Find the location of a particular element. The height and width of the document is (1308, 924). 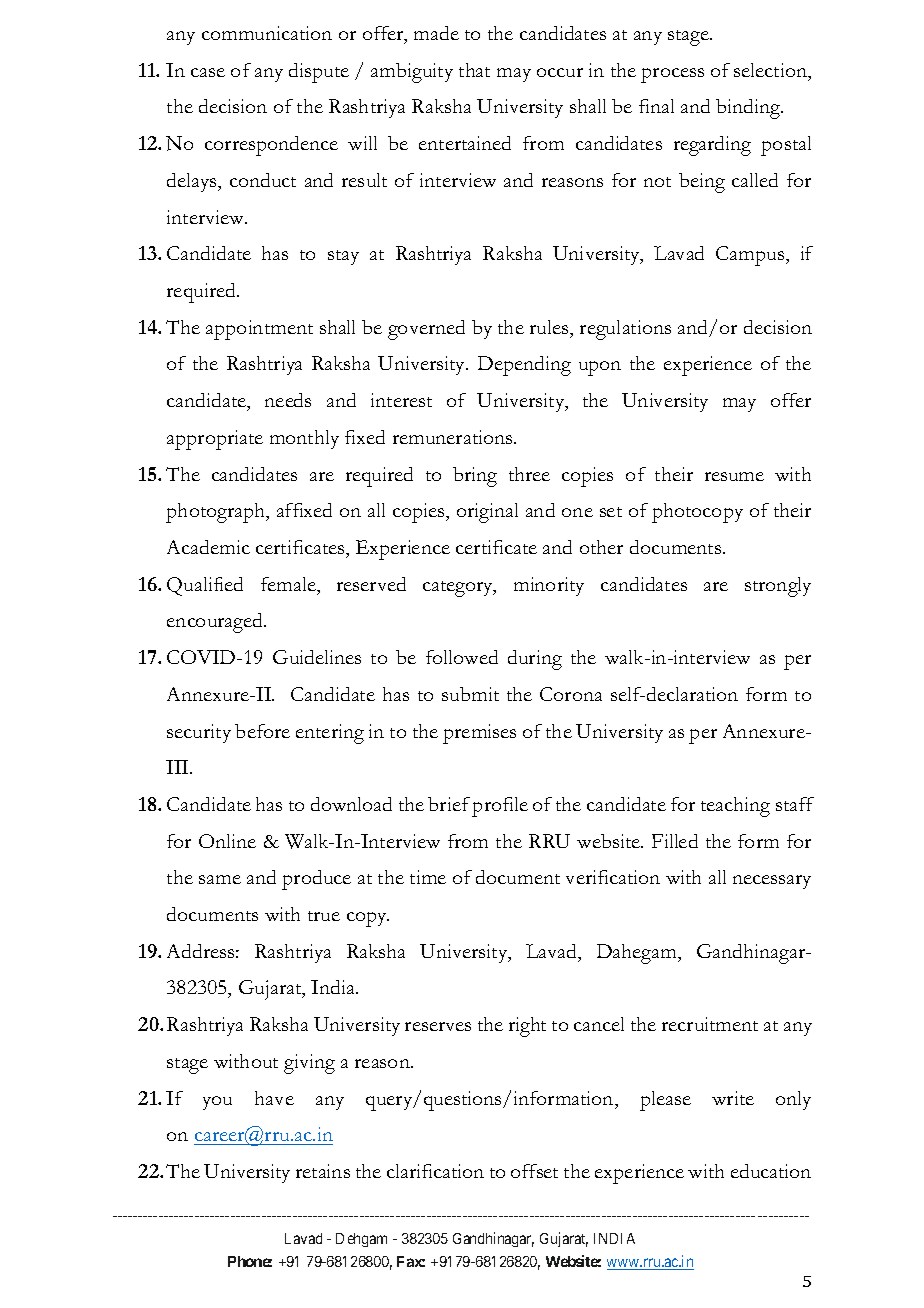

appointment is located at coordinates (259, 330).
